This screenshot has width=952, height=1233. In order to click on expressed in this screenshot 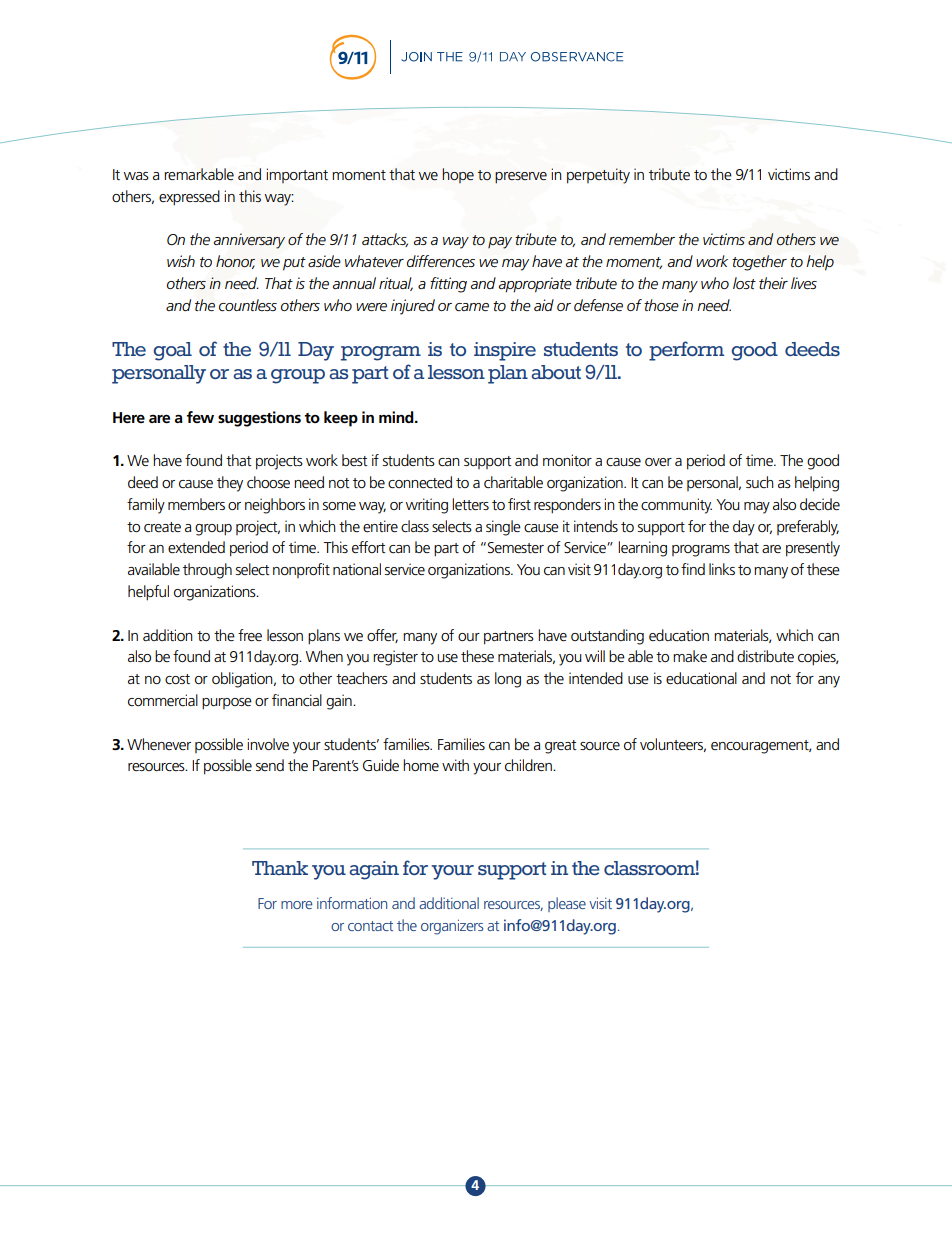, I will do `click(189, 198)`.
